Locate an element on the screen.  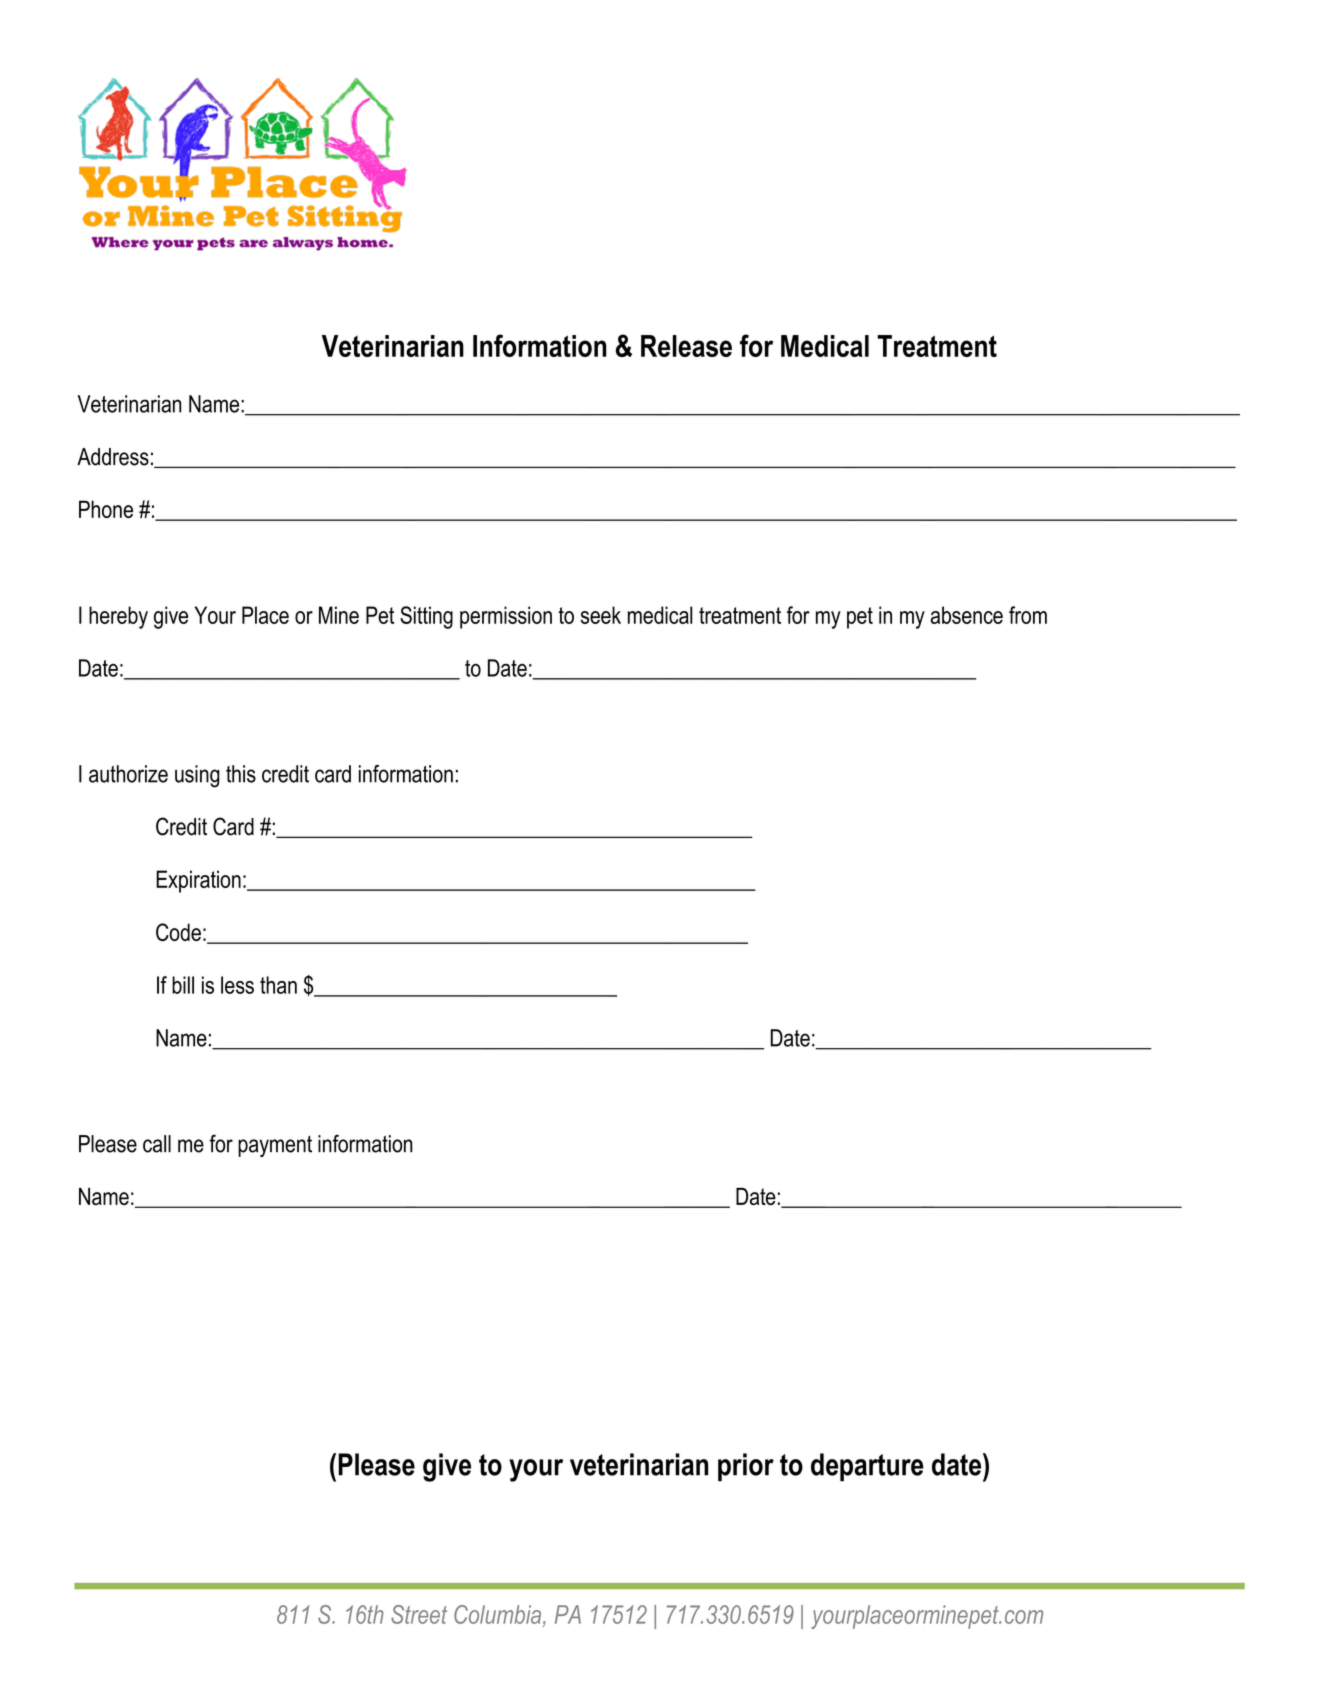
prior is located at coordinates (746, 1467).
